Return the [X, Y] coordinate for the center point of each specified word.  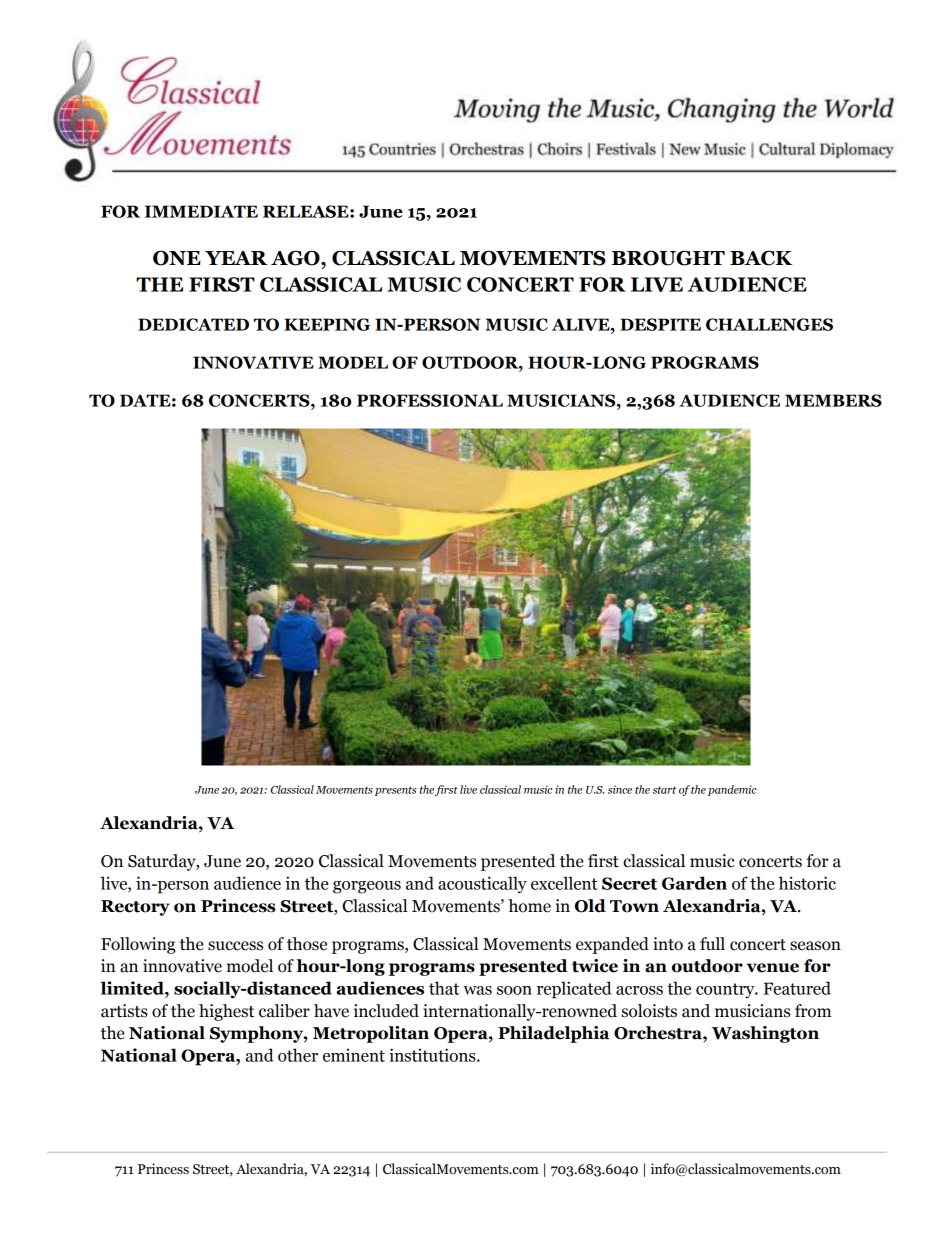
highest [226, 1012]
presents [395, 791]
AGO [296, 258]
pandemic [732, 790]
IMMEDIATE [201, 211]
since [620, 789]
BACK [761, 258]
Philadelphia [553, 1034]
